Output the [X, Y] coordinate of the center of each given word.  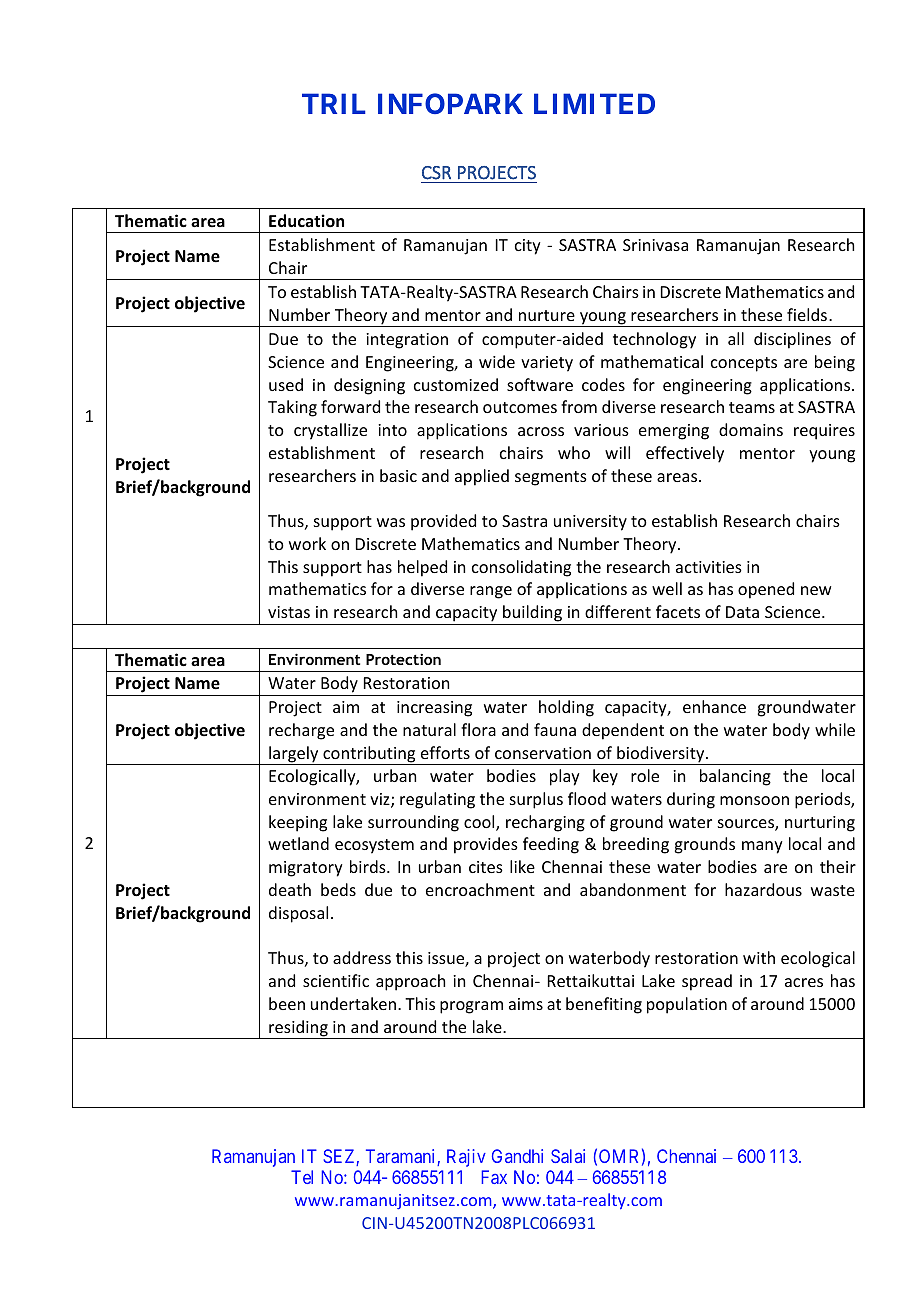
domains [751, 429]
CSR [436, 173]
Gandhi [517, 1156]
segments [551, 478]
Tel [302, 1177]
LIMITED [594, 103]
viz [381, 800]
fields [808, 314]
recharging [545, 823]
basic [398, 475]
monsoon [754, 800]
